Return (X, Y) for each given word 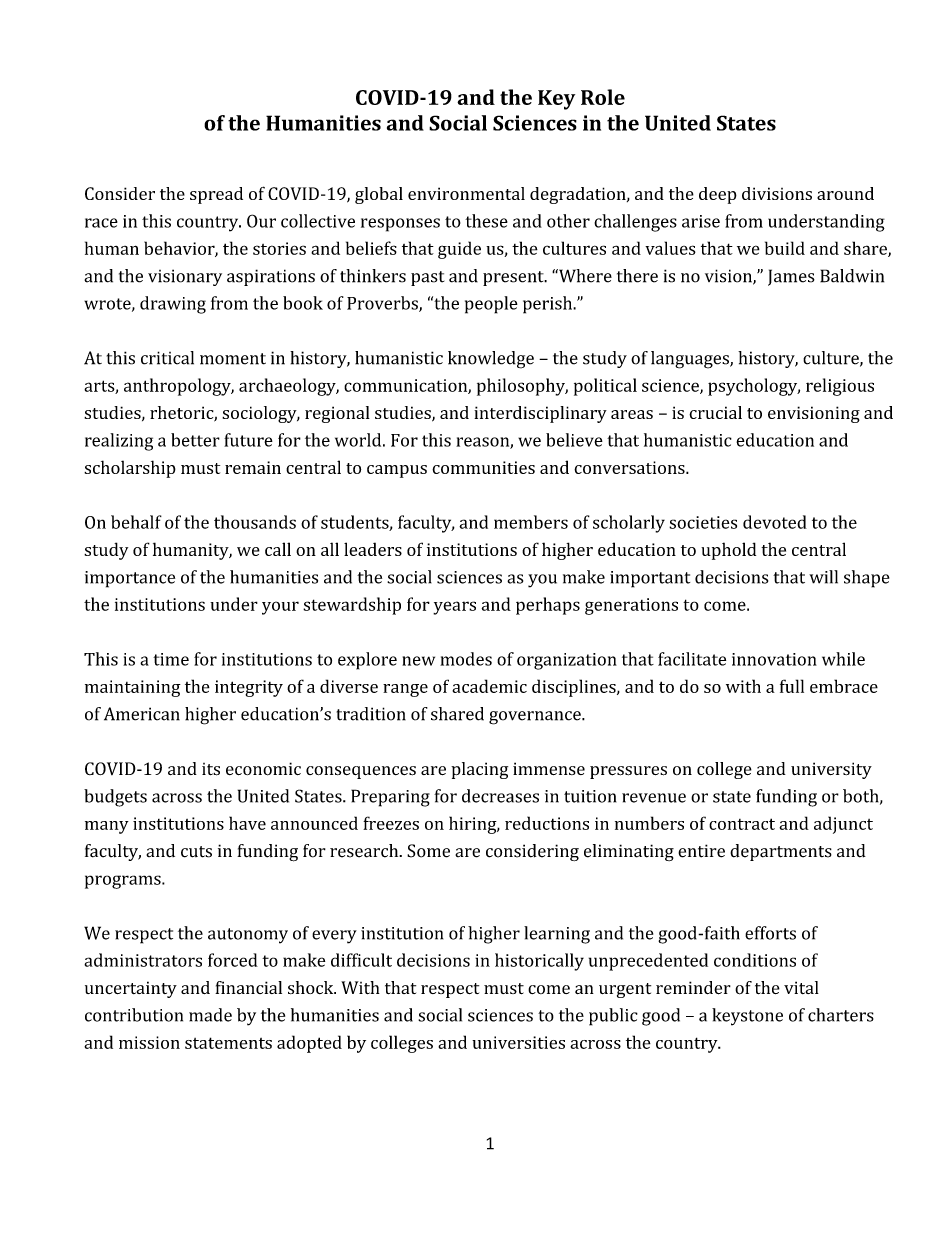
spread (216, 195)
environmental (466, 193)
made (210, 1015)
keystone (747, 1017)
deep (718, 195)
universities (518, 1042)
